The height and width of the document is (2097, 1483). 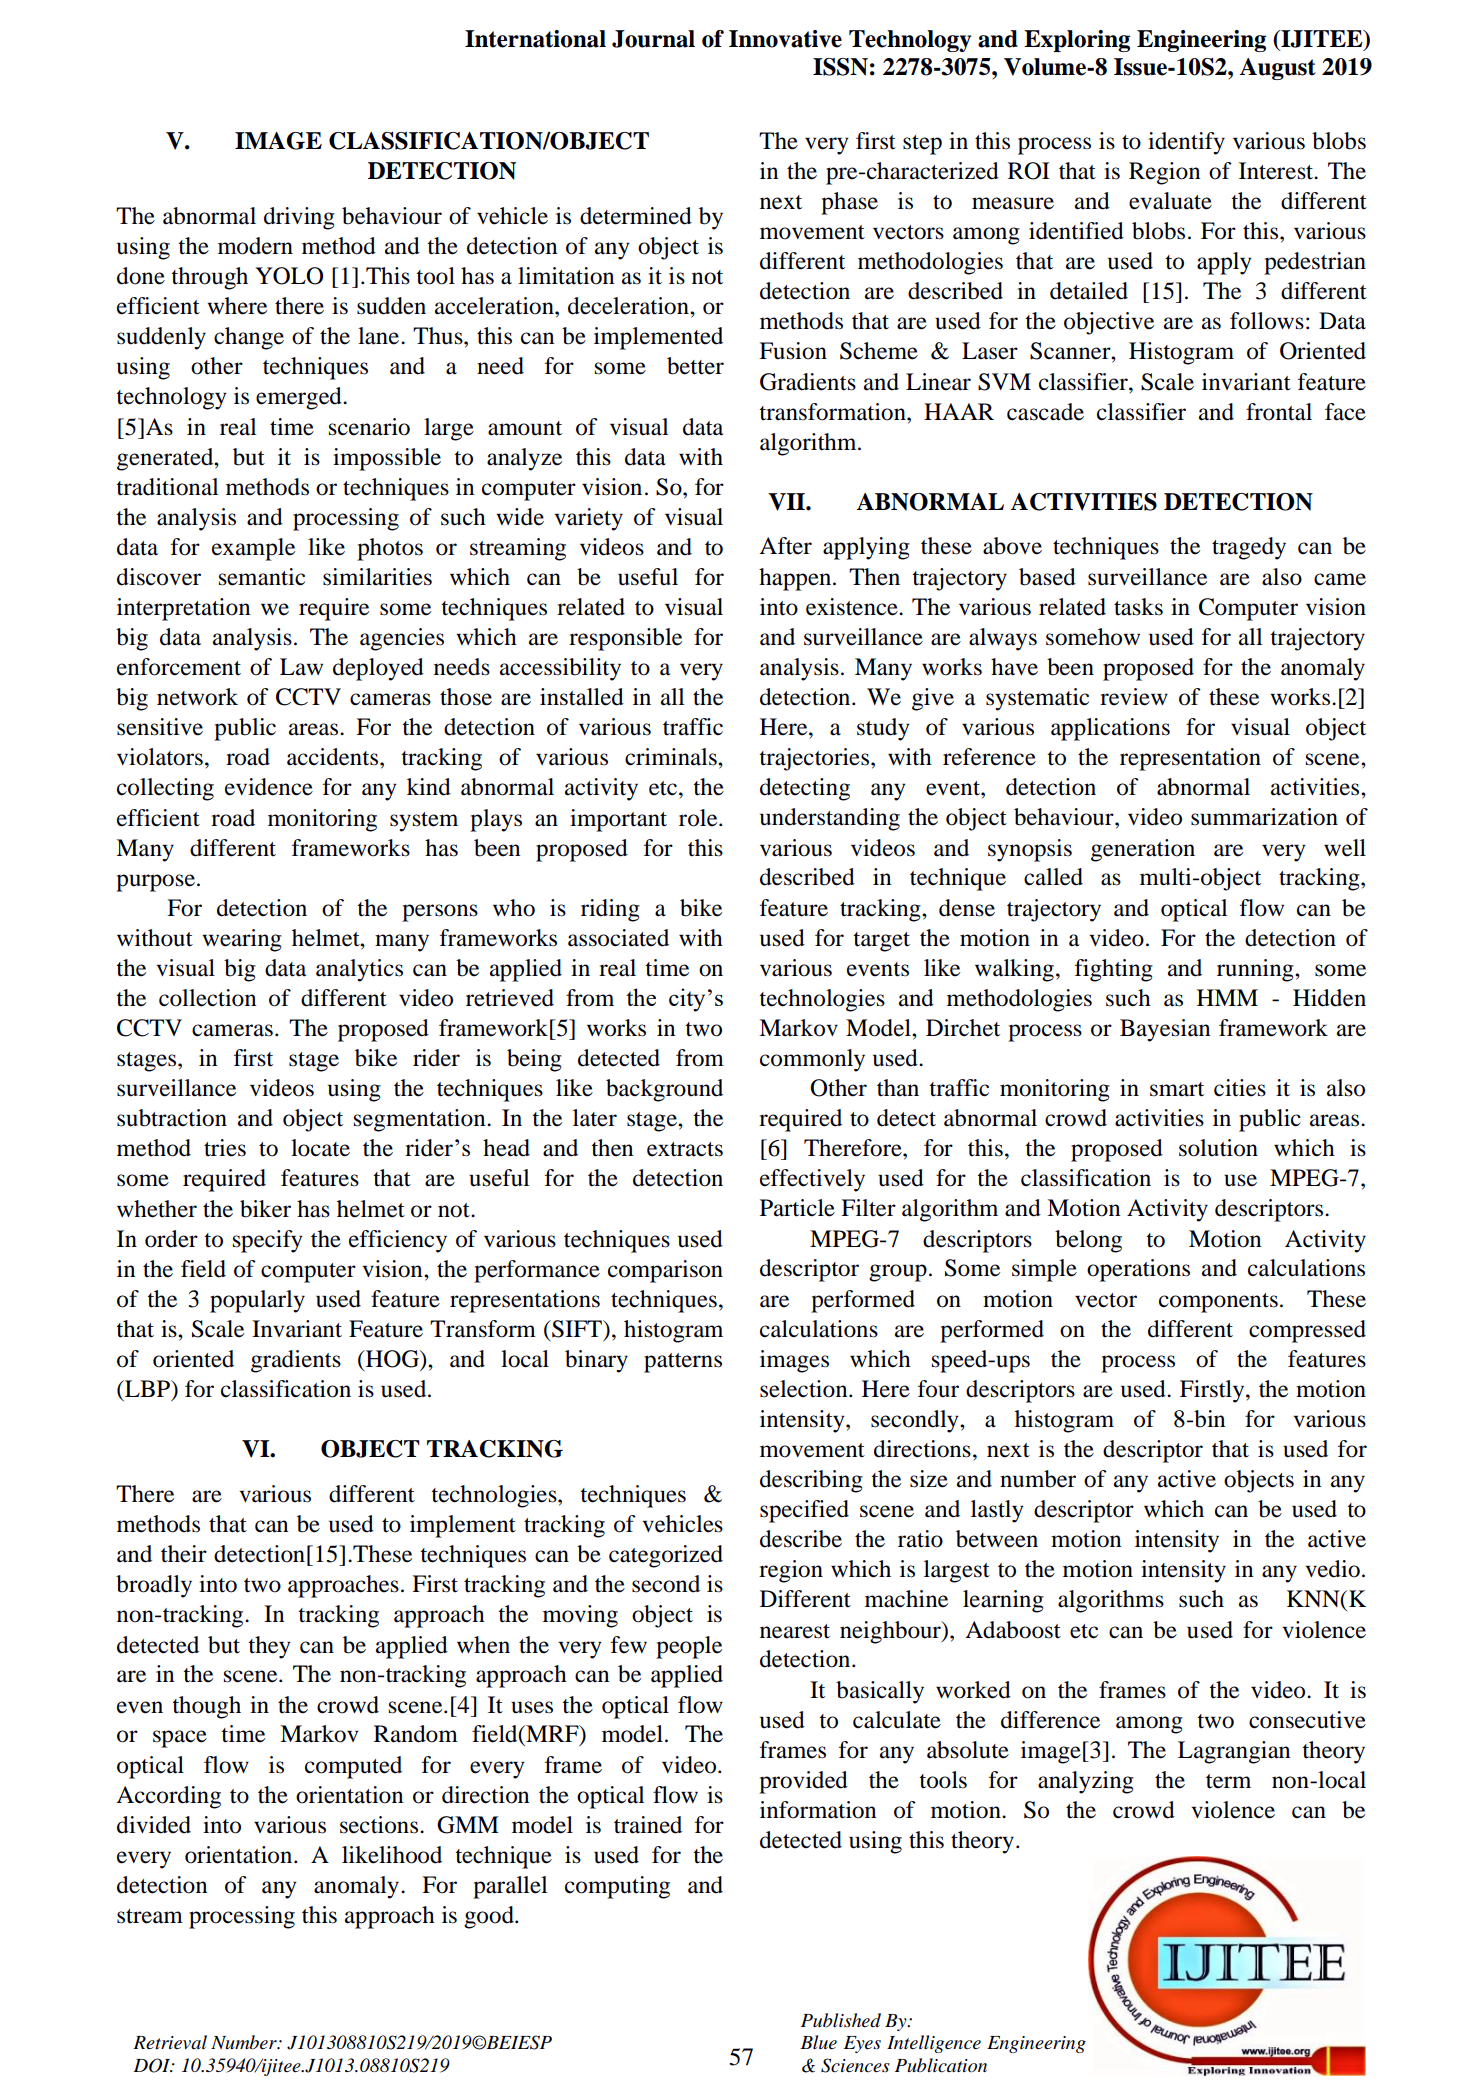 I want to click on Retrieval, so click(x=170, y=2042).
